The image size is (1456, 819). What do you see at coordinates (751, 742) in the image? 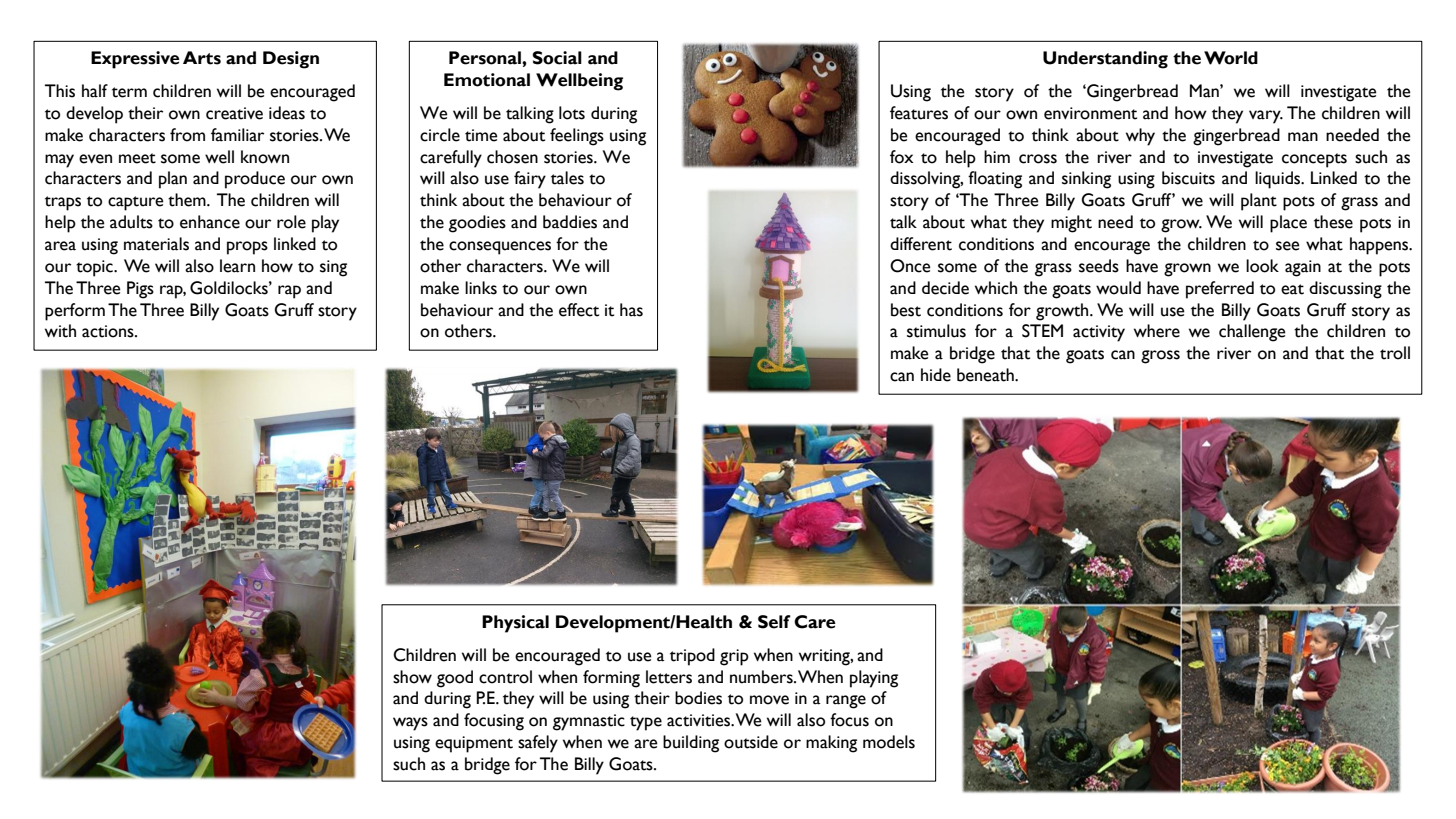
I see `outside` at bounding box center [751, 742].
